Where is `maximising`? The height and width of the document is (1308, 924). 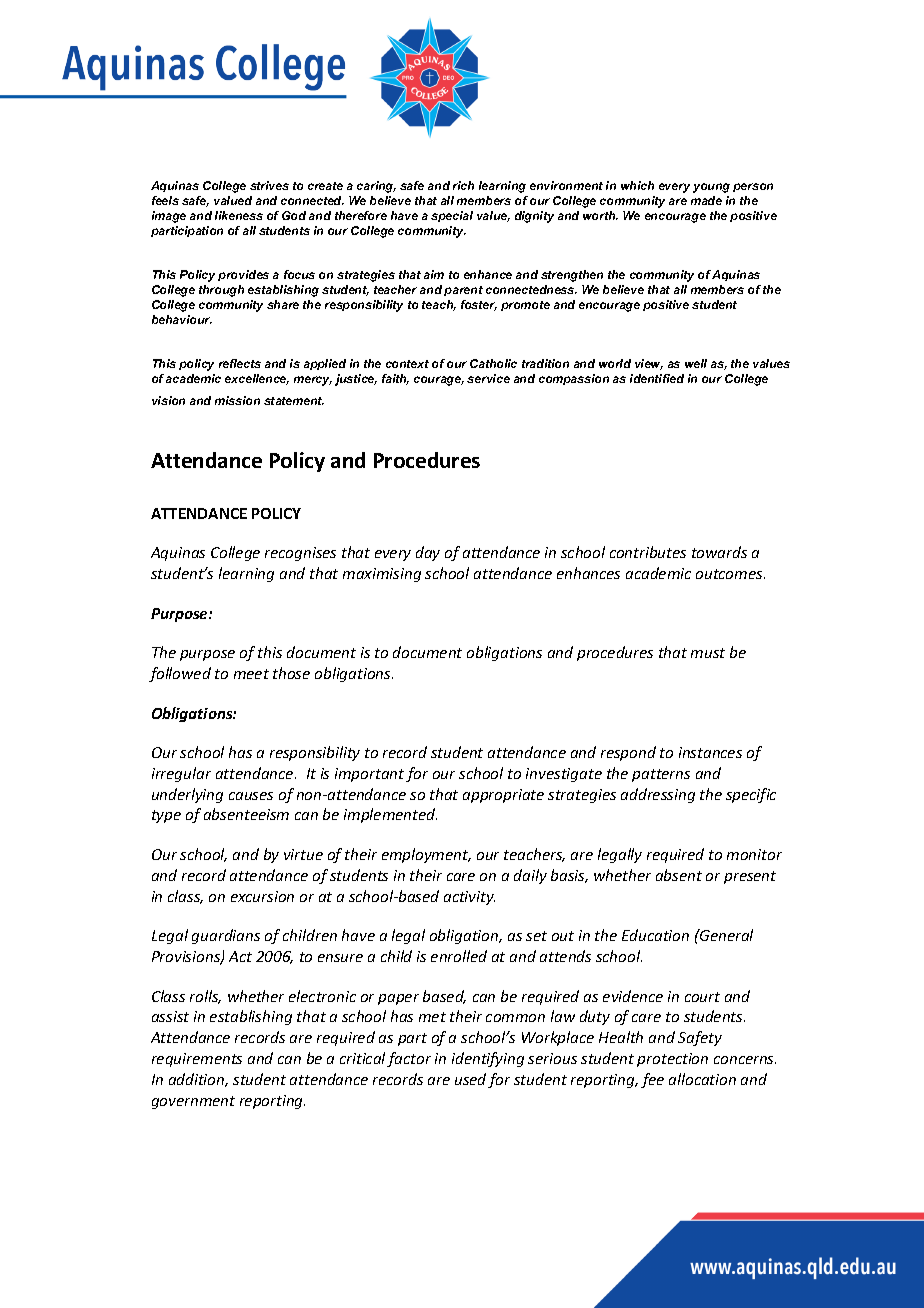
maximising is located at coordinates (382, 575).
